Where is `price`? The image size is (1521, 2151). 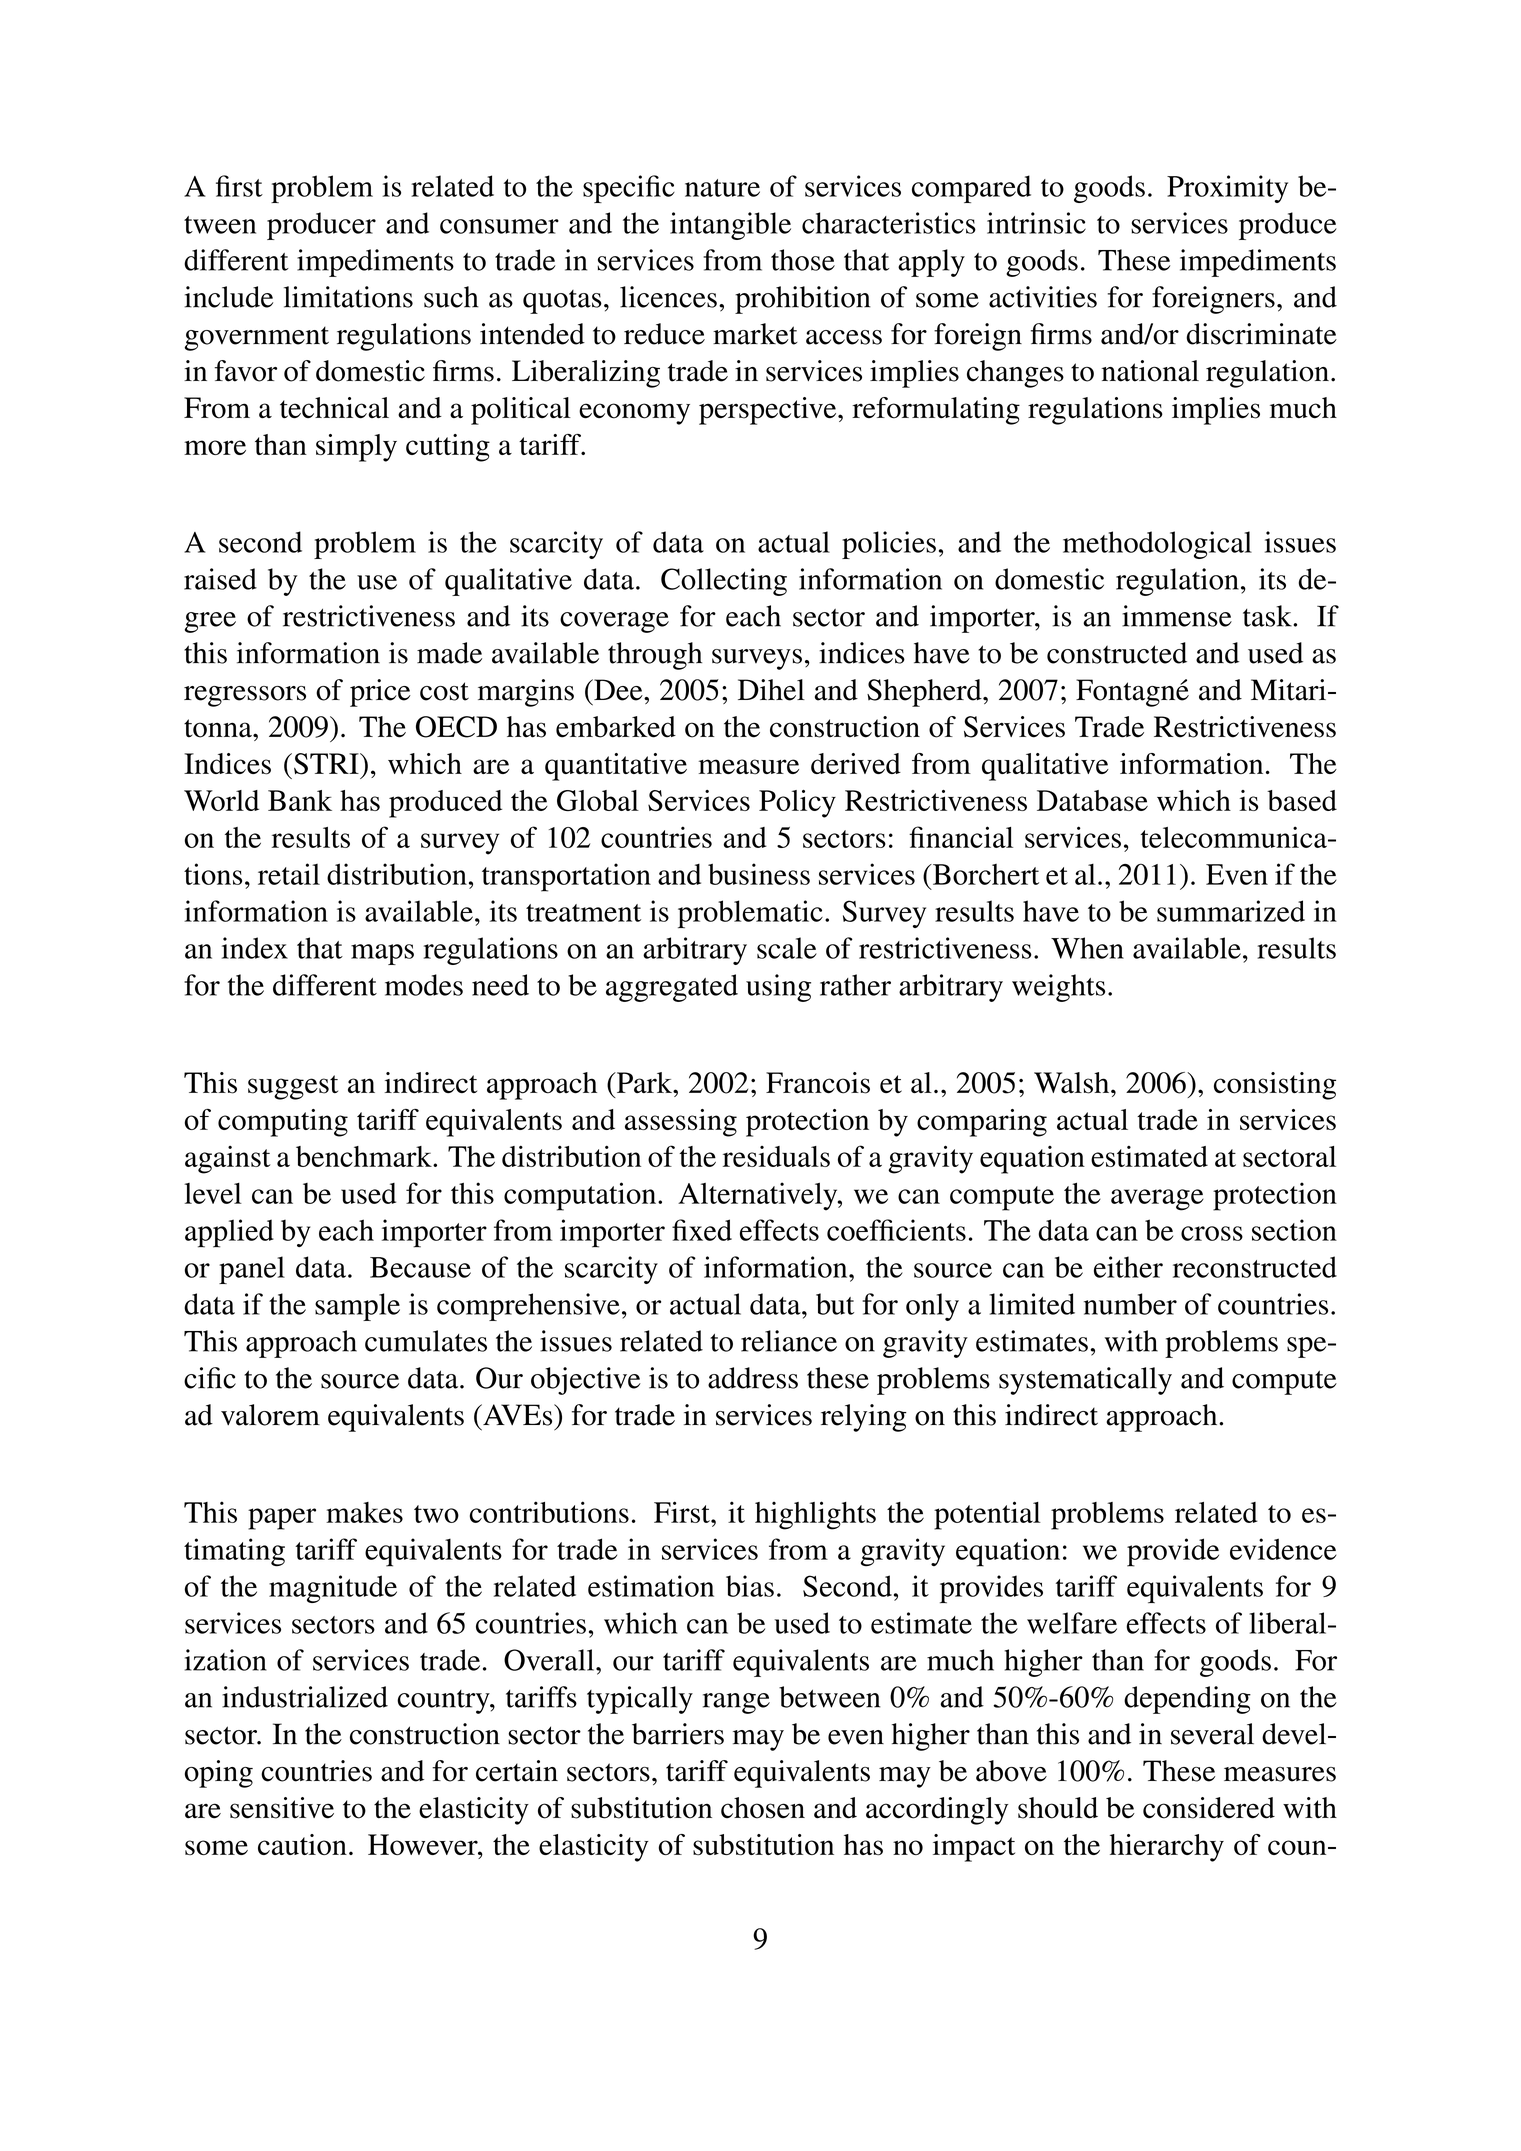
price is located at coordinates (380, 693).
